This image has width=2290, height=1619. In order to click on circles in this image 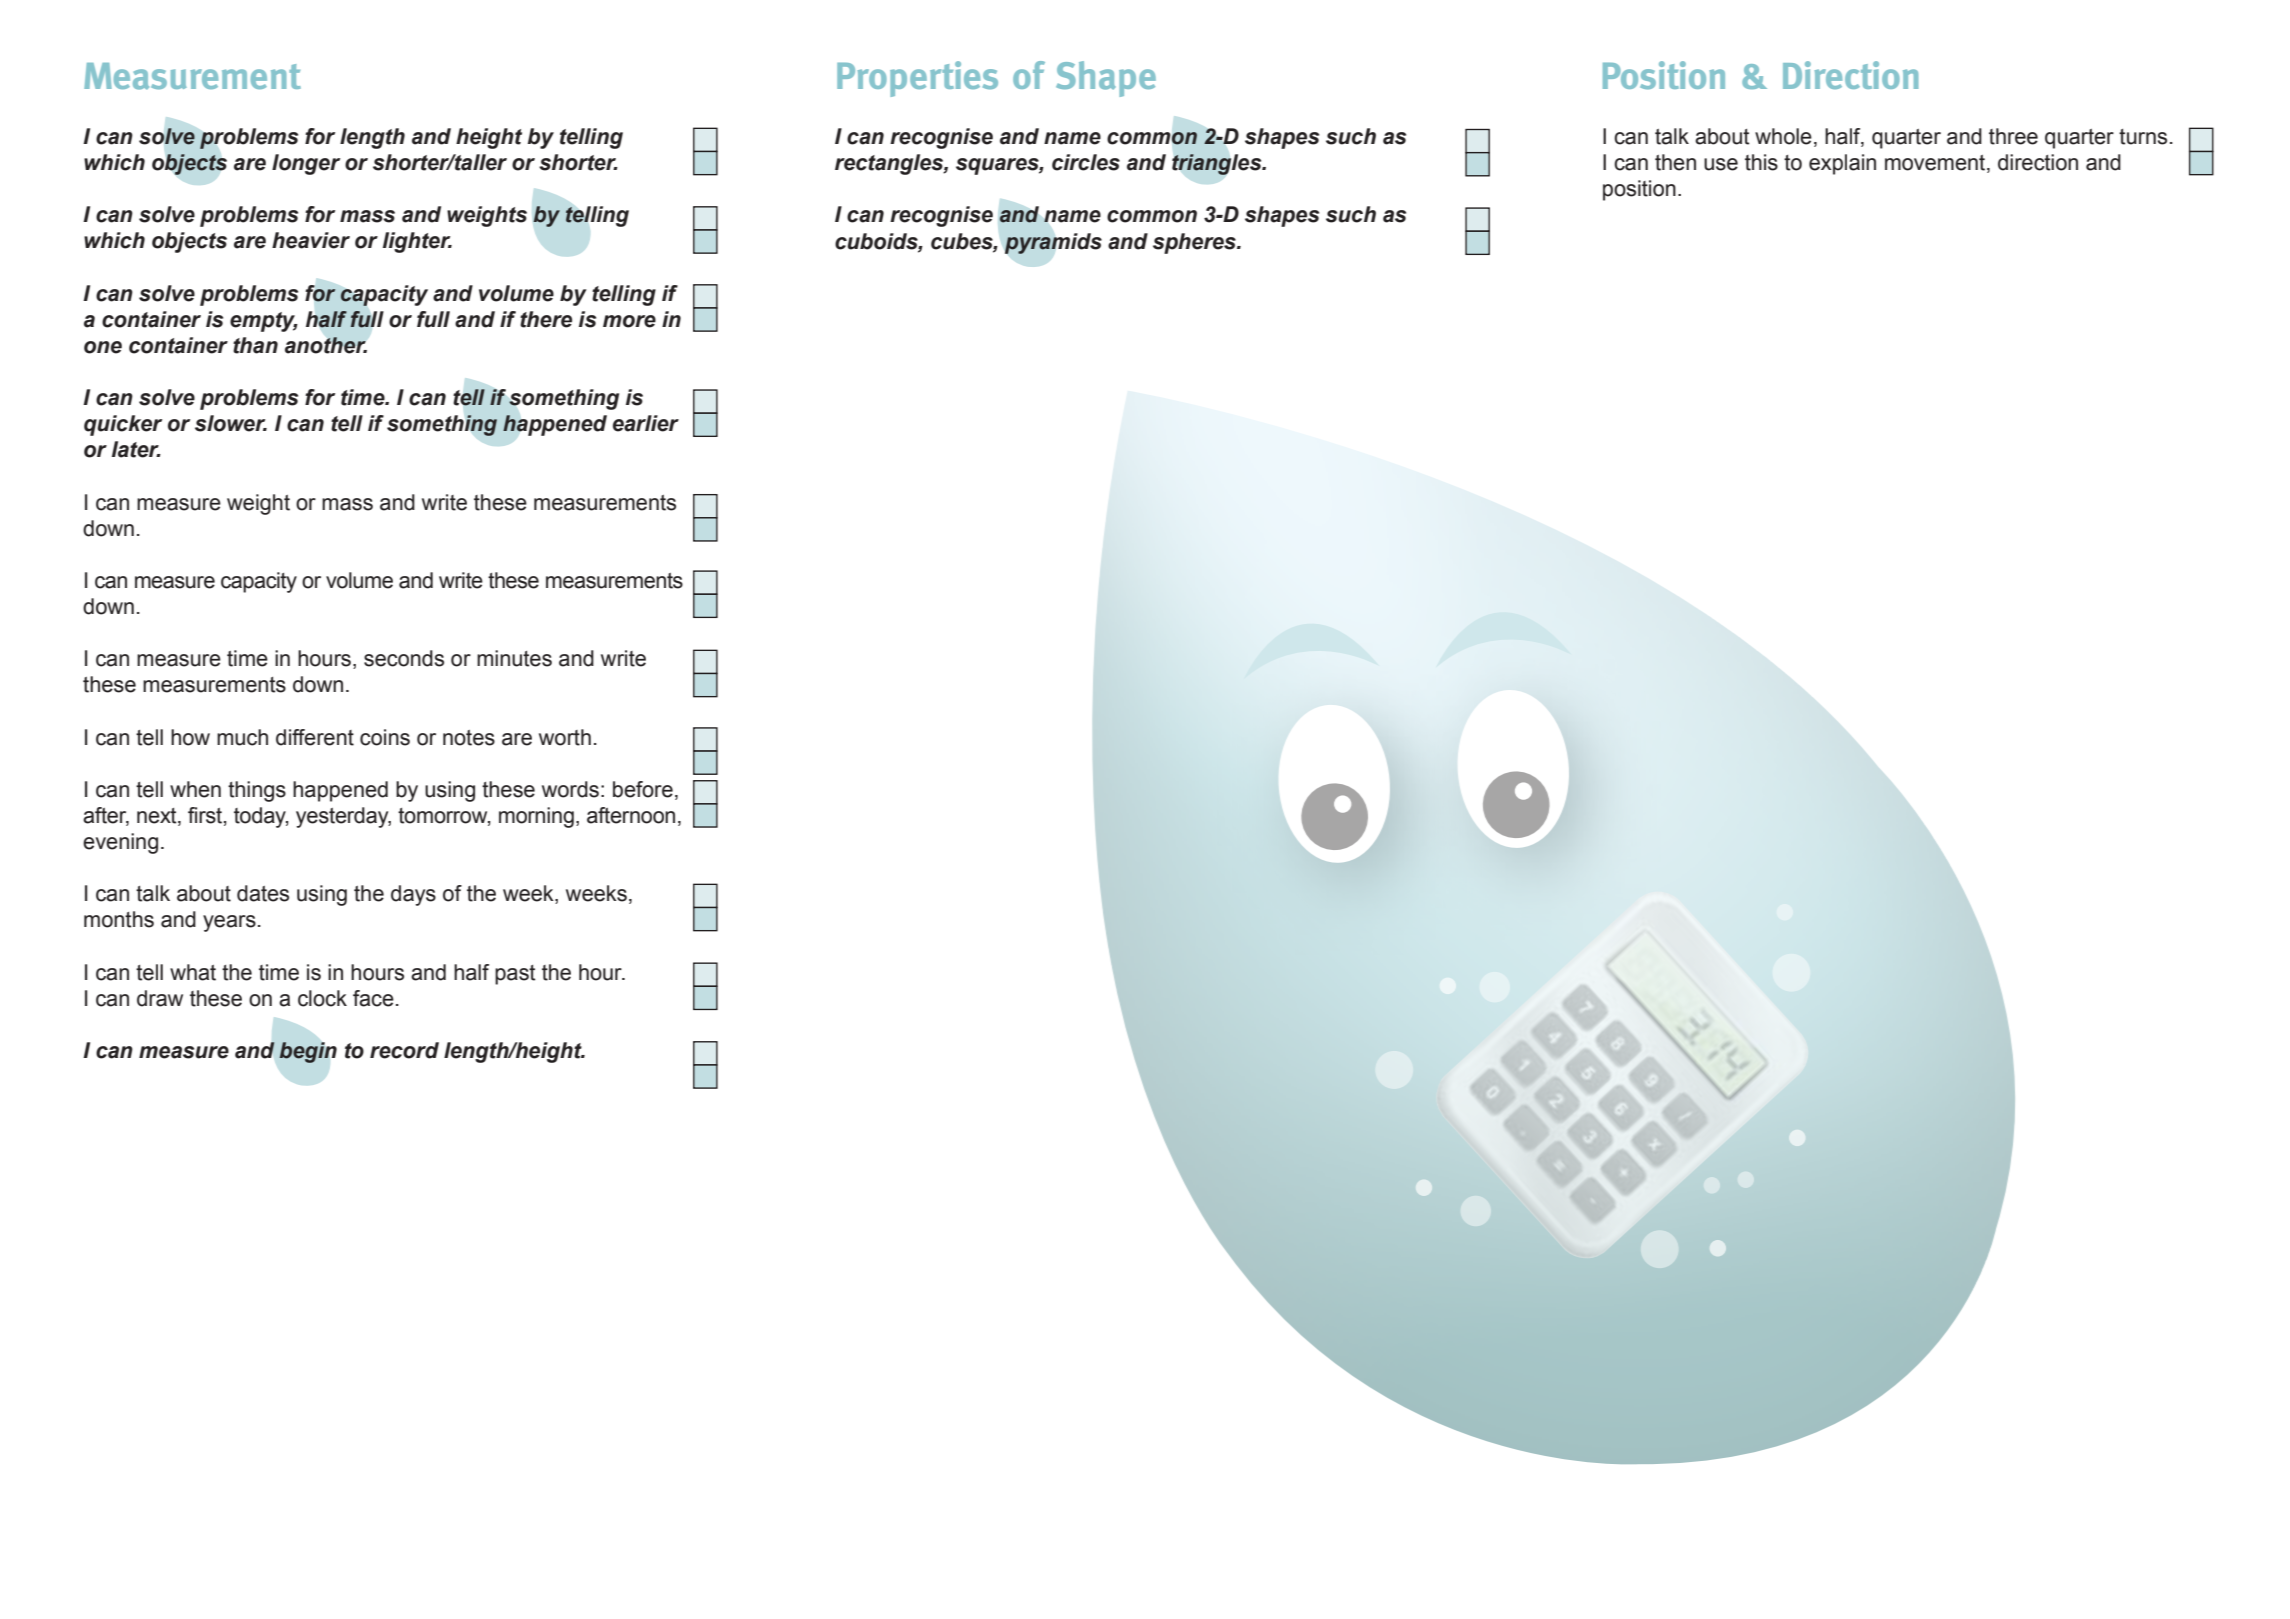, I will do `click(1086, 162)`.
